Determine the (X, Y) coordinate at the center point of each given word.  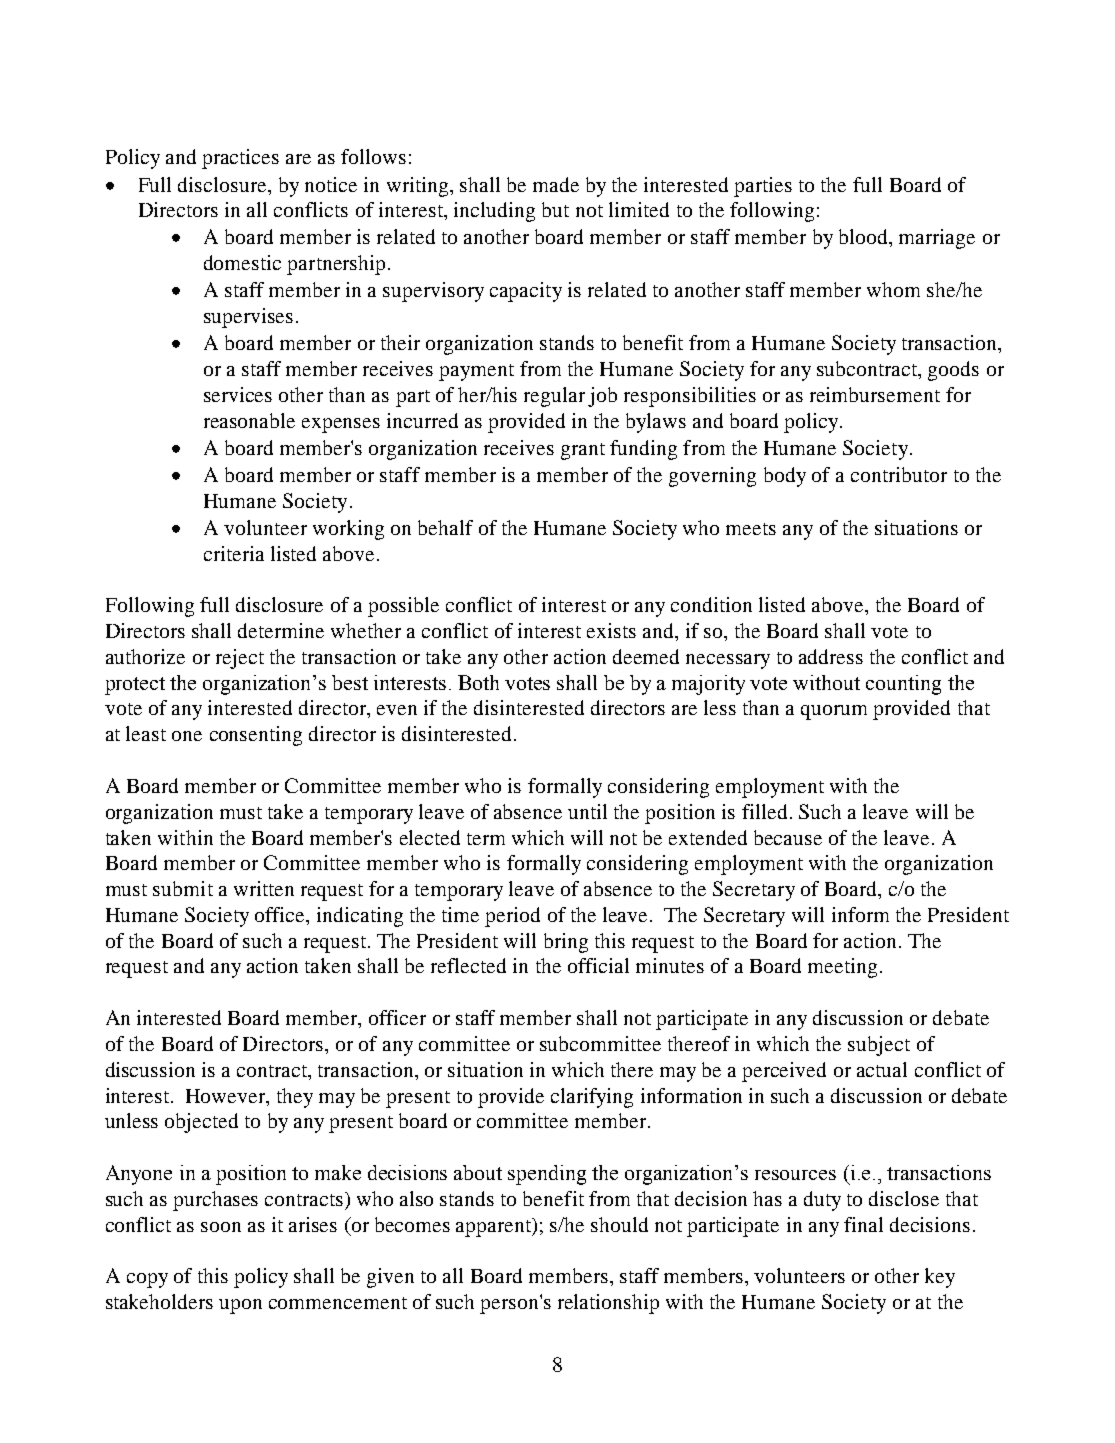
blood (864, 236)
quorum (834, 712)
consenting (256, 736)
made (556, 184)
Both (478, 682)
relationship (608, 1304)
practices (240, 159)
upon (240, 1306)
